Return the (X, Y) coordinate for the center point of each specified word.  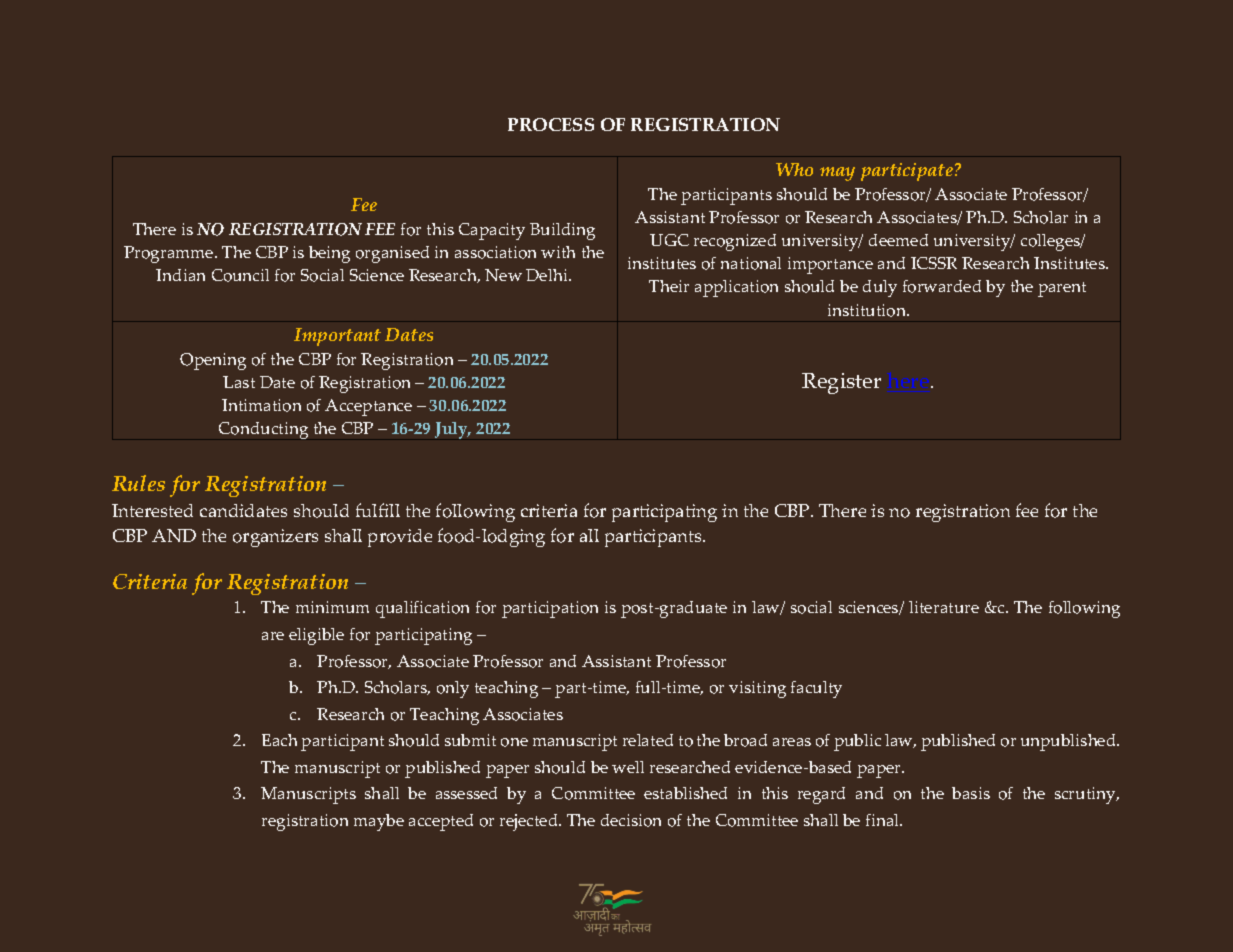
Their (669, 286)
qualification (422, 609)
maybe (379, 822)
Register (841, 383)
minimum (332, 607)
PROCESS (551, 124)
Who (794, 169)
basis (971, 793)
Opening (213, 361)
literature (944, 607)
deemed (898, 240)
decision (631, 820)
